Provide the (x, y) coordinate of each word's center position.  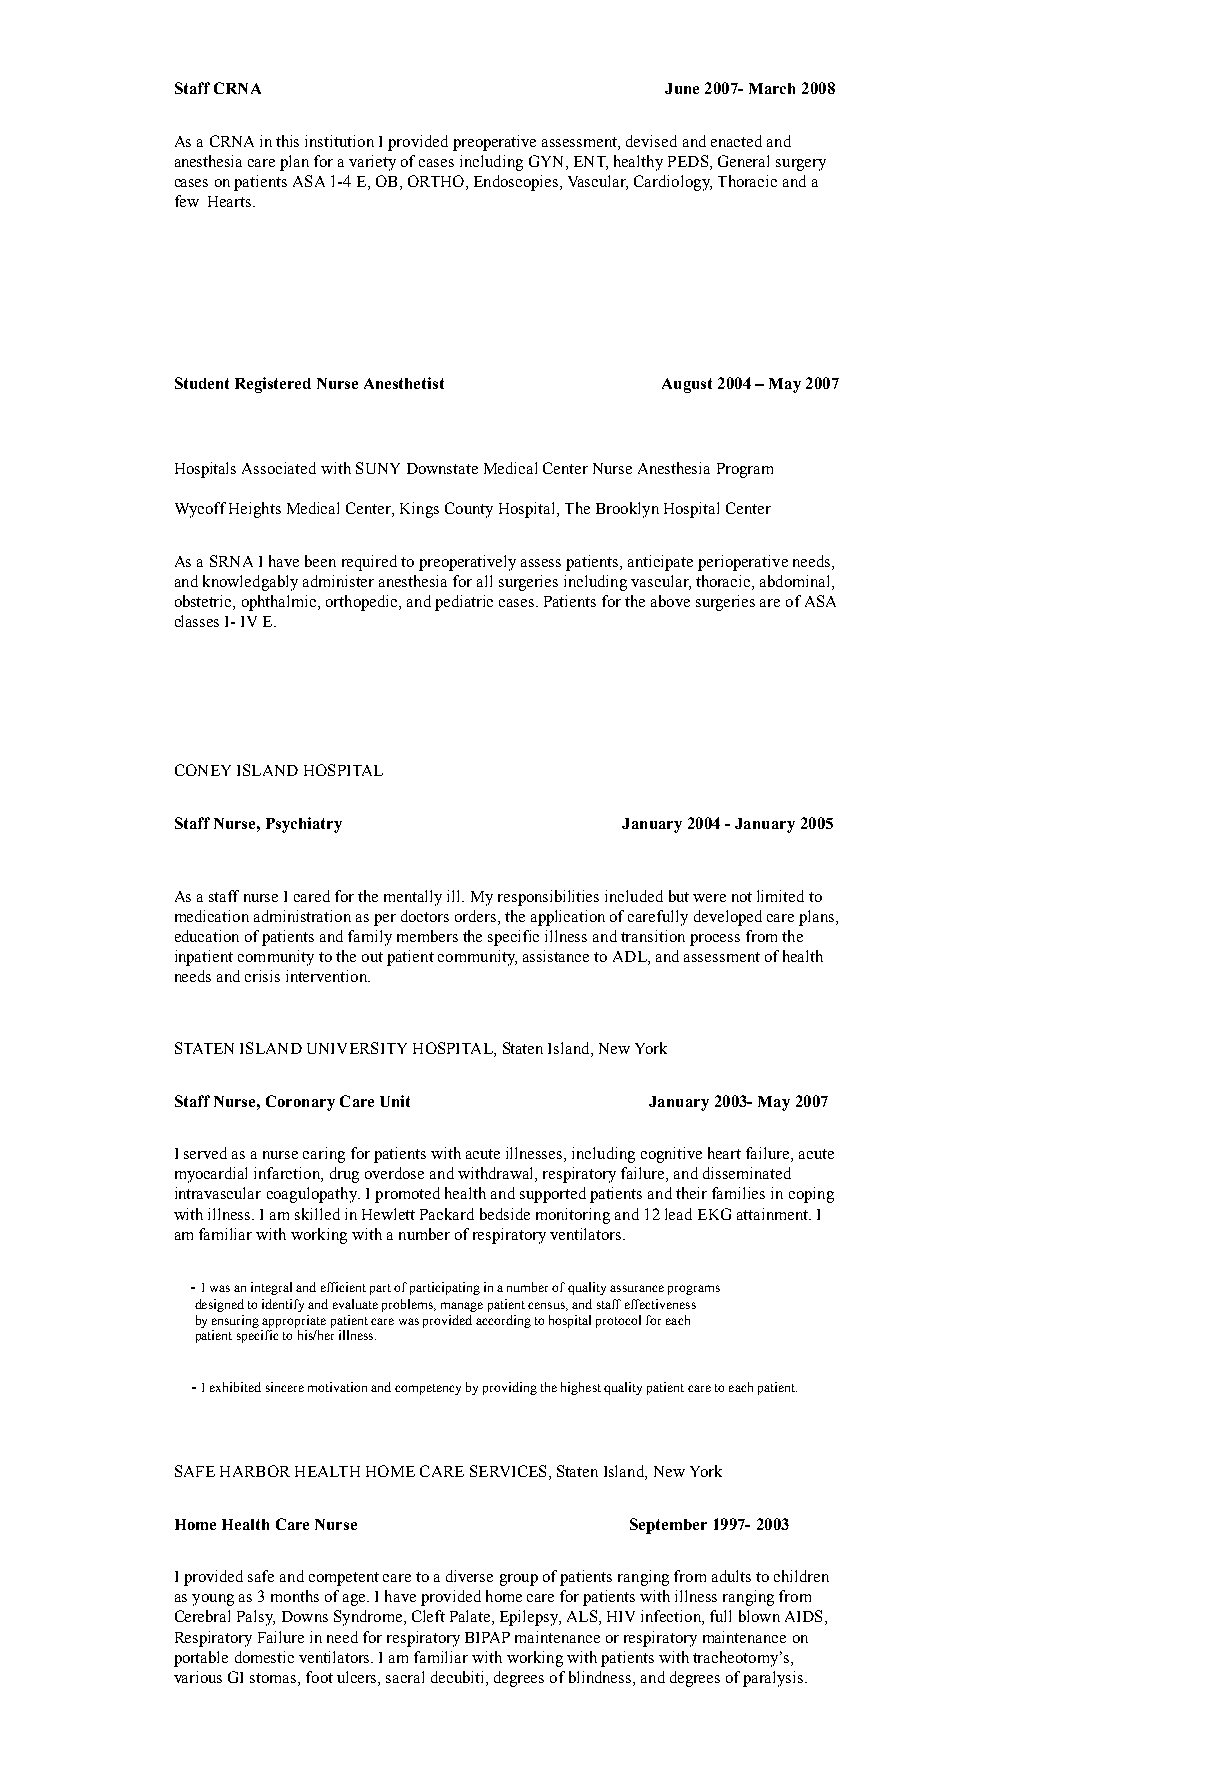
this (287, 141)
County (469, 510)
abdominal (796, 581)
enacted (736, 141)
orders (477, 916)
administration (302, 916)
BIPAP (487, 1637)
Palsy (256, 1618)
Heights (255, 510)
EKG (714, 1214)
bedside (505, 1214)
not (742, 897)
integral (271, 1288)
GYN (548, 161)
